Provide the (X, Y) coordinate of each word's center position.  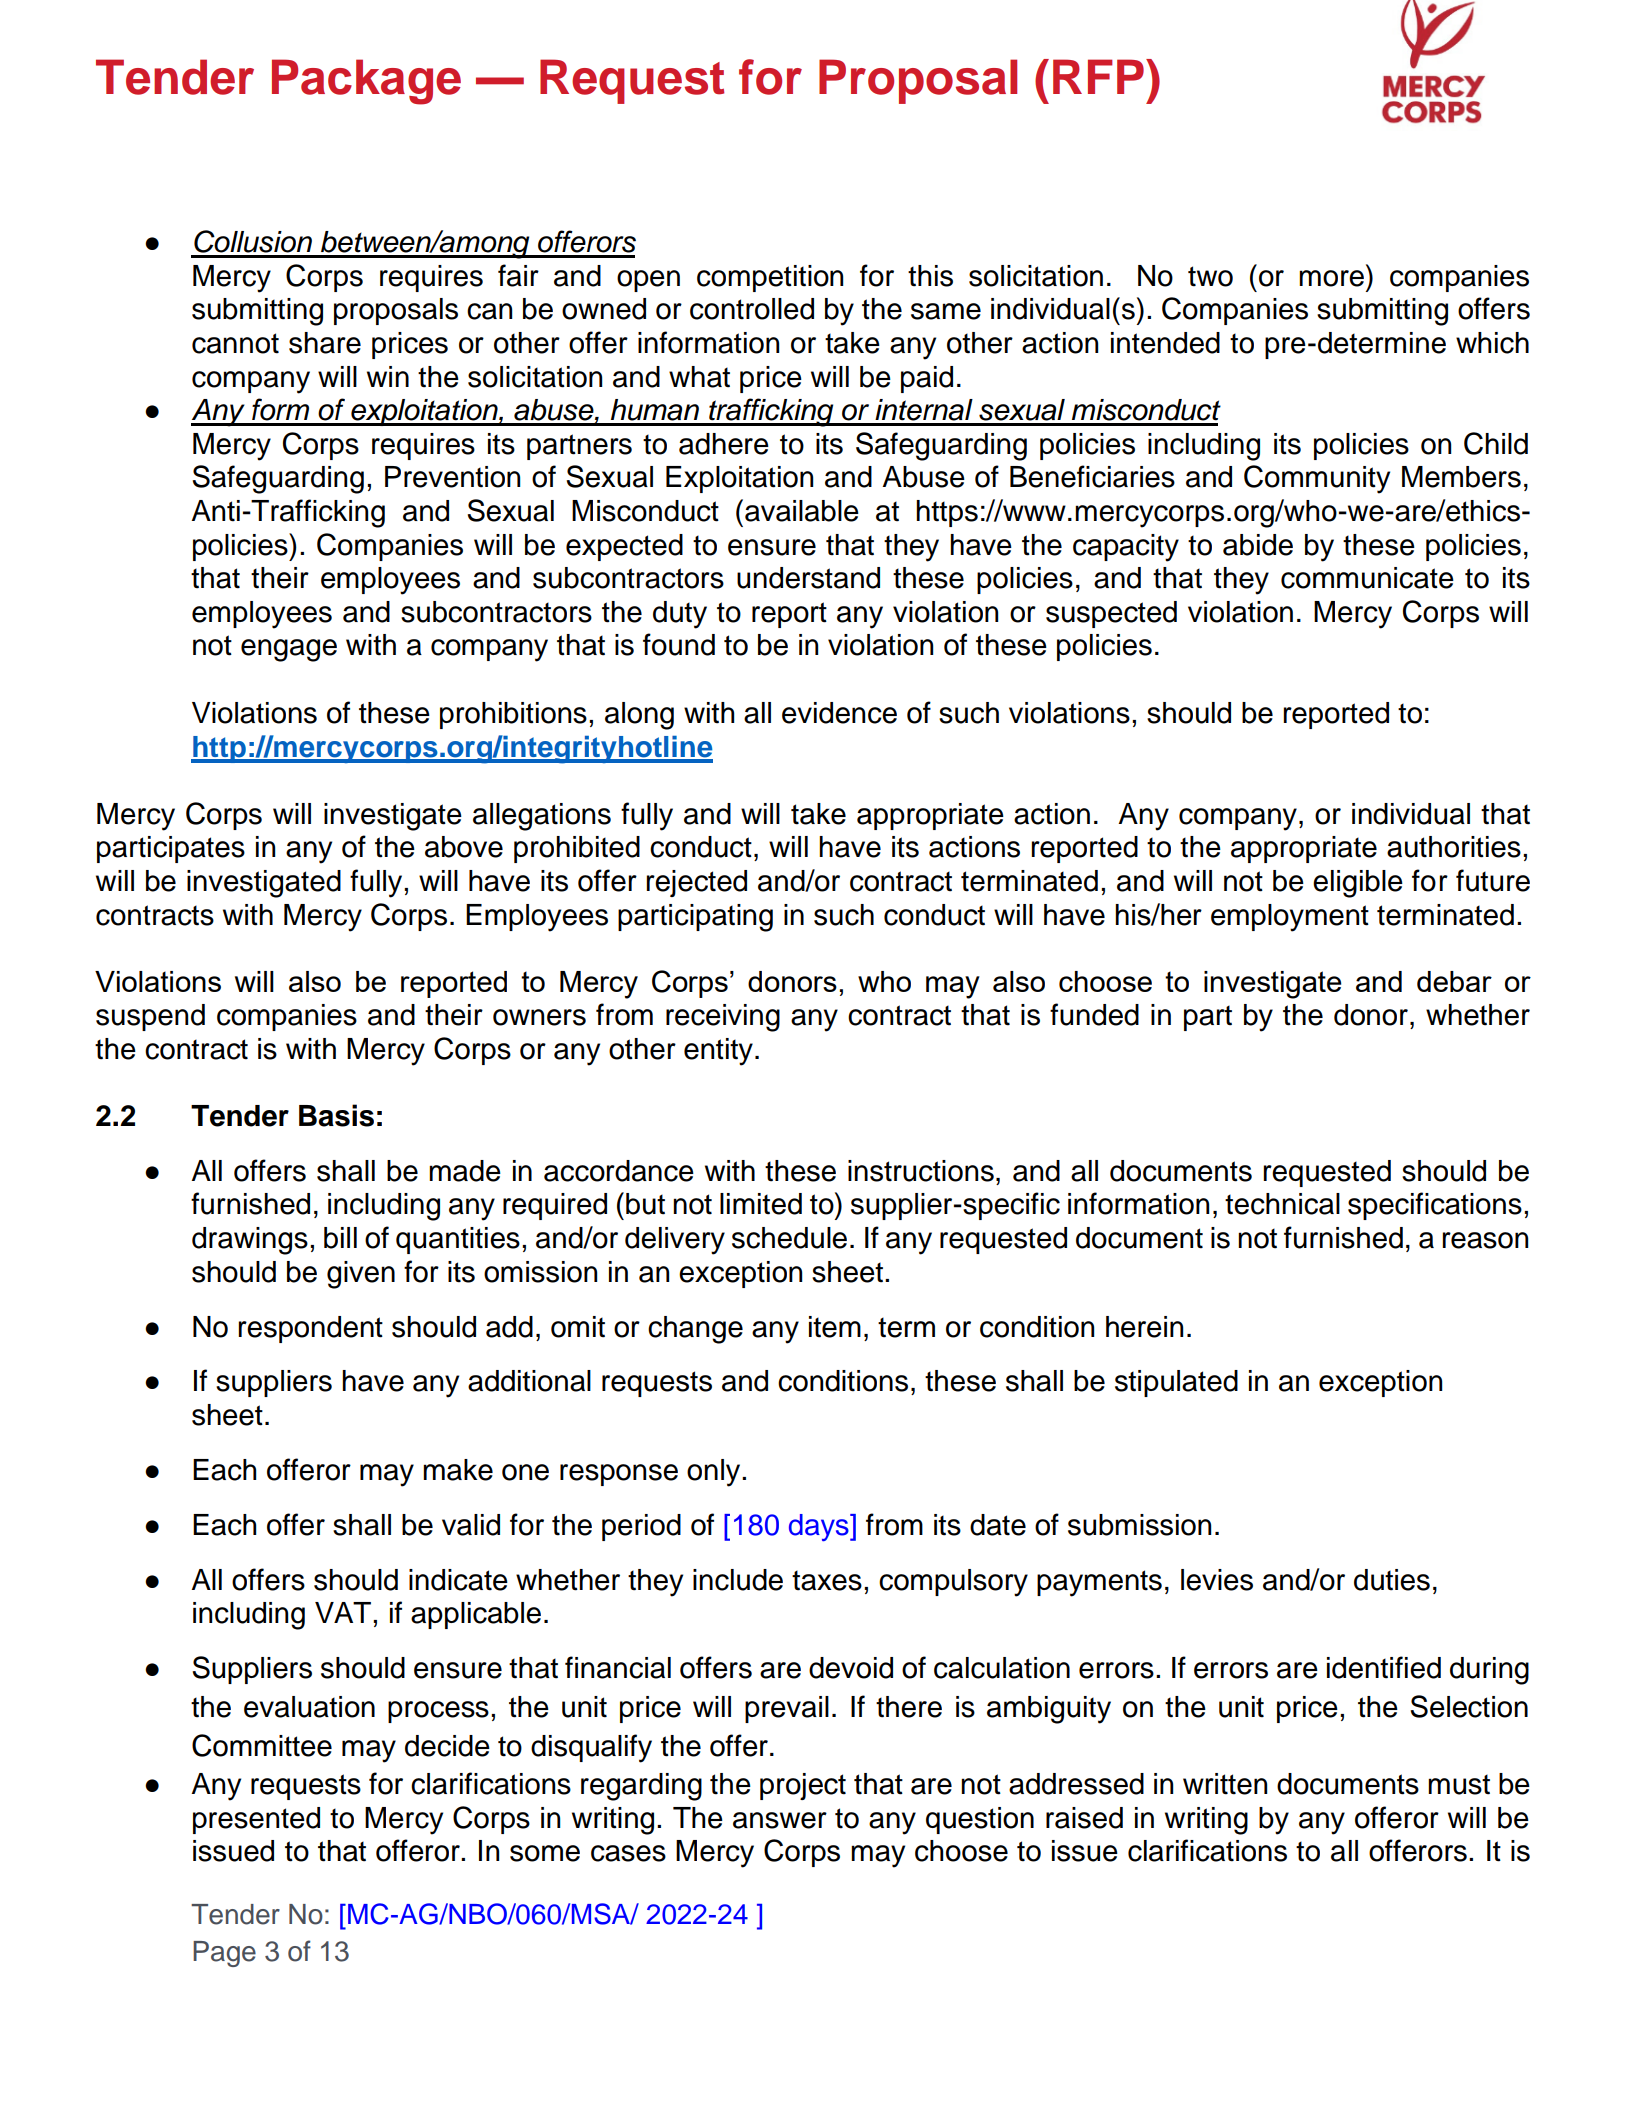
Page (224, 1954)
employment (1290, 918)
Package (366, 82)
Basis (336, 1115)
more (1331, 278)
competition (770, 278)
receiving (723, 1018)
